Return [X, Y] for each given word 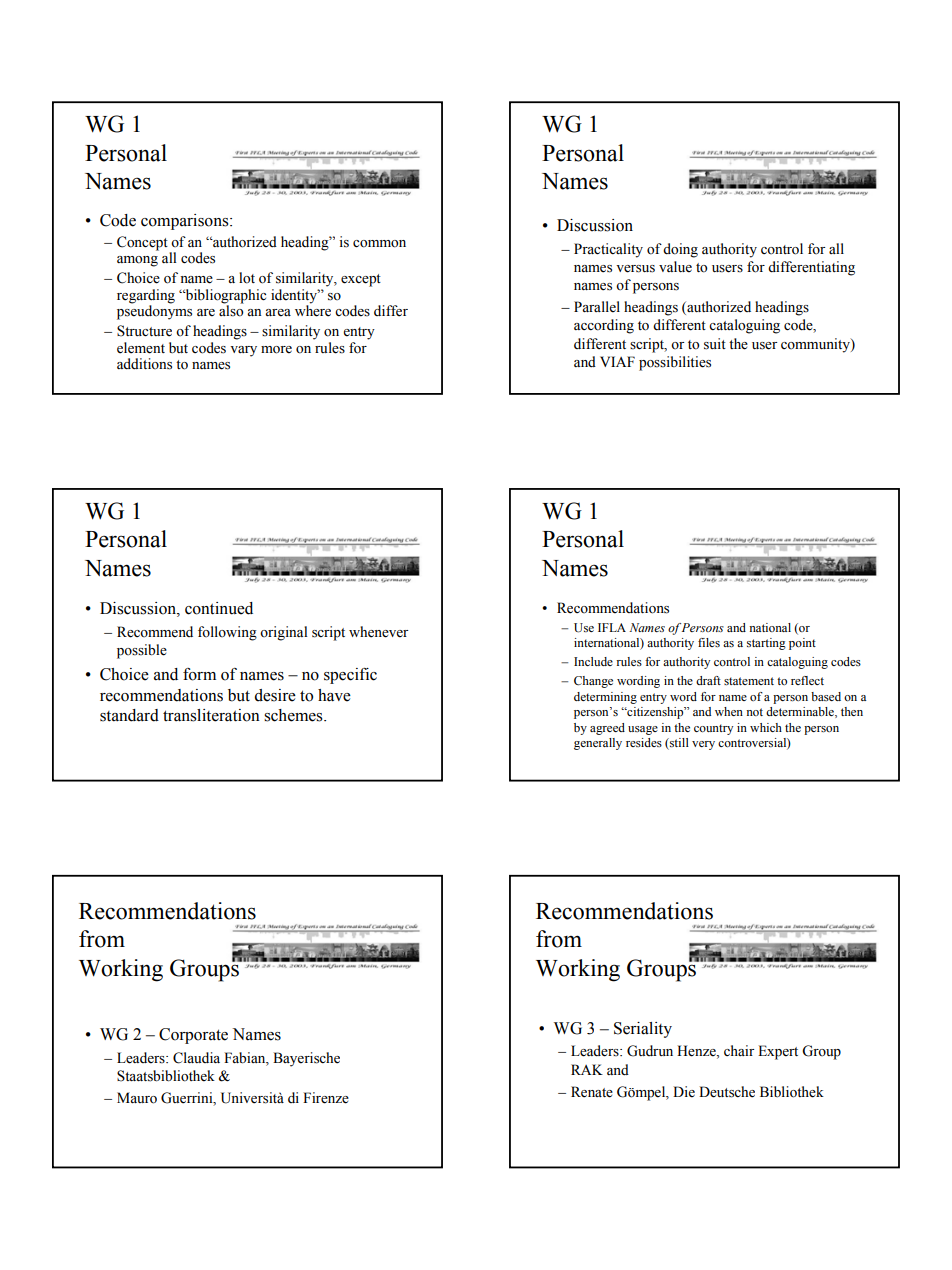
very [703, 745]
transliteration [211, 715]
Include [593, 661]
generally [598, 744]
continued [219, 608]
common [379, 244]
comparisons [186, 222]
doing [680, 250]
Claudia [196, 1058]
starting [766, 644]
